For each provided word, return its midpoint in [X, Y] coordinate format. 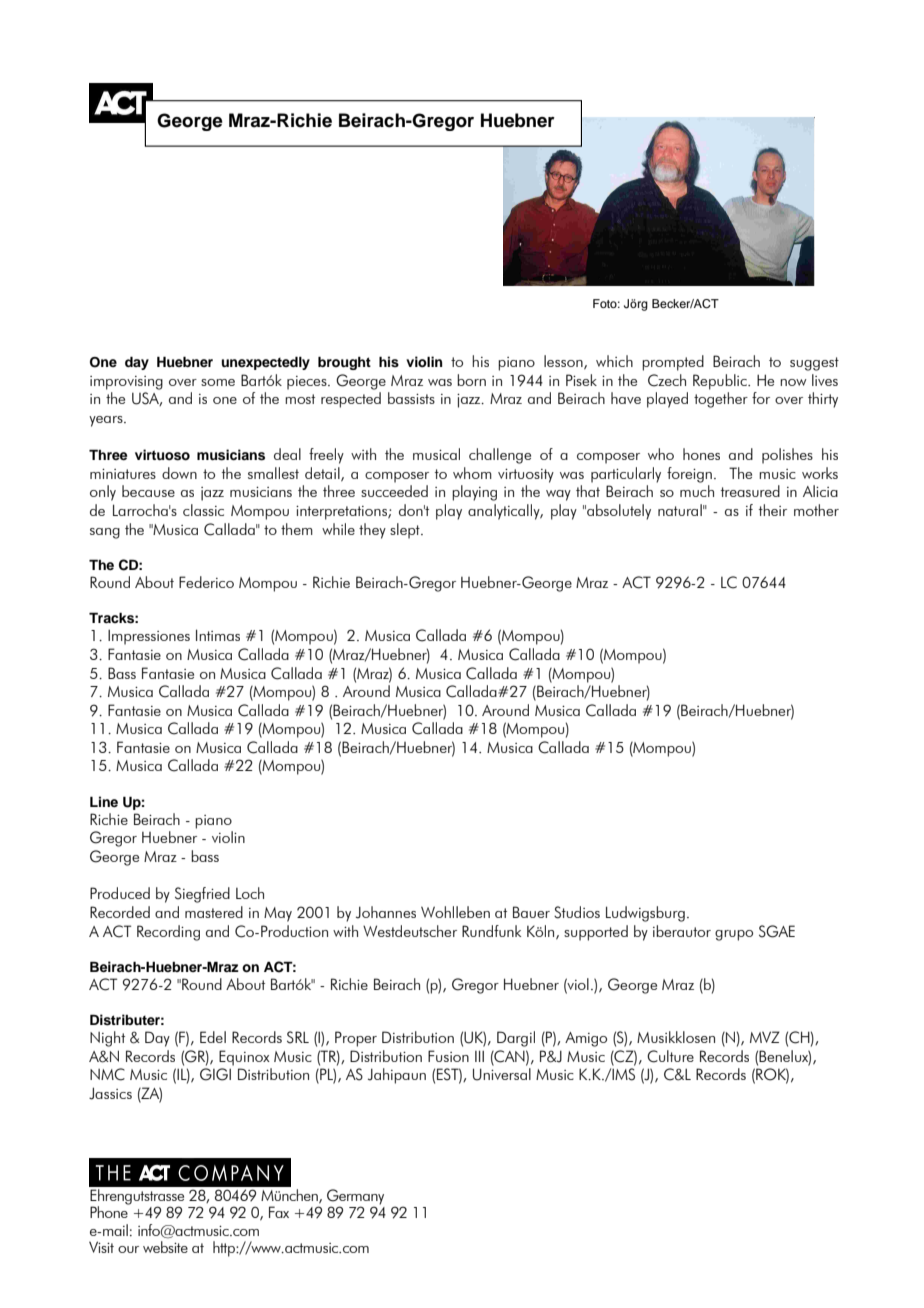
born [471, 380]
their [773, 510]
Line [104, 801]
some [218, 382]
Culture [670, 1056]
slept [406, 531]
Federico [206, 582]
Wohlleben [455, 912]
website [165, 1247]
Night [107, 1039]
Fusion [448, 1056]
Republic [721, 382]
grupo [734, 935]
